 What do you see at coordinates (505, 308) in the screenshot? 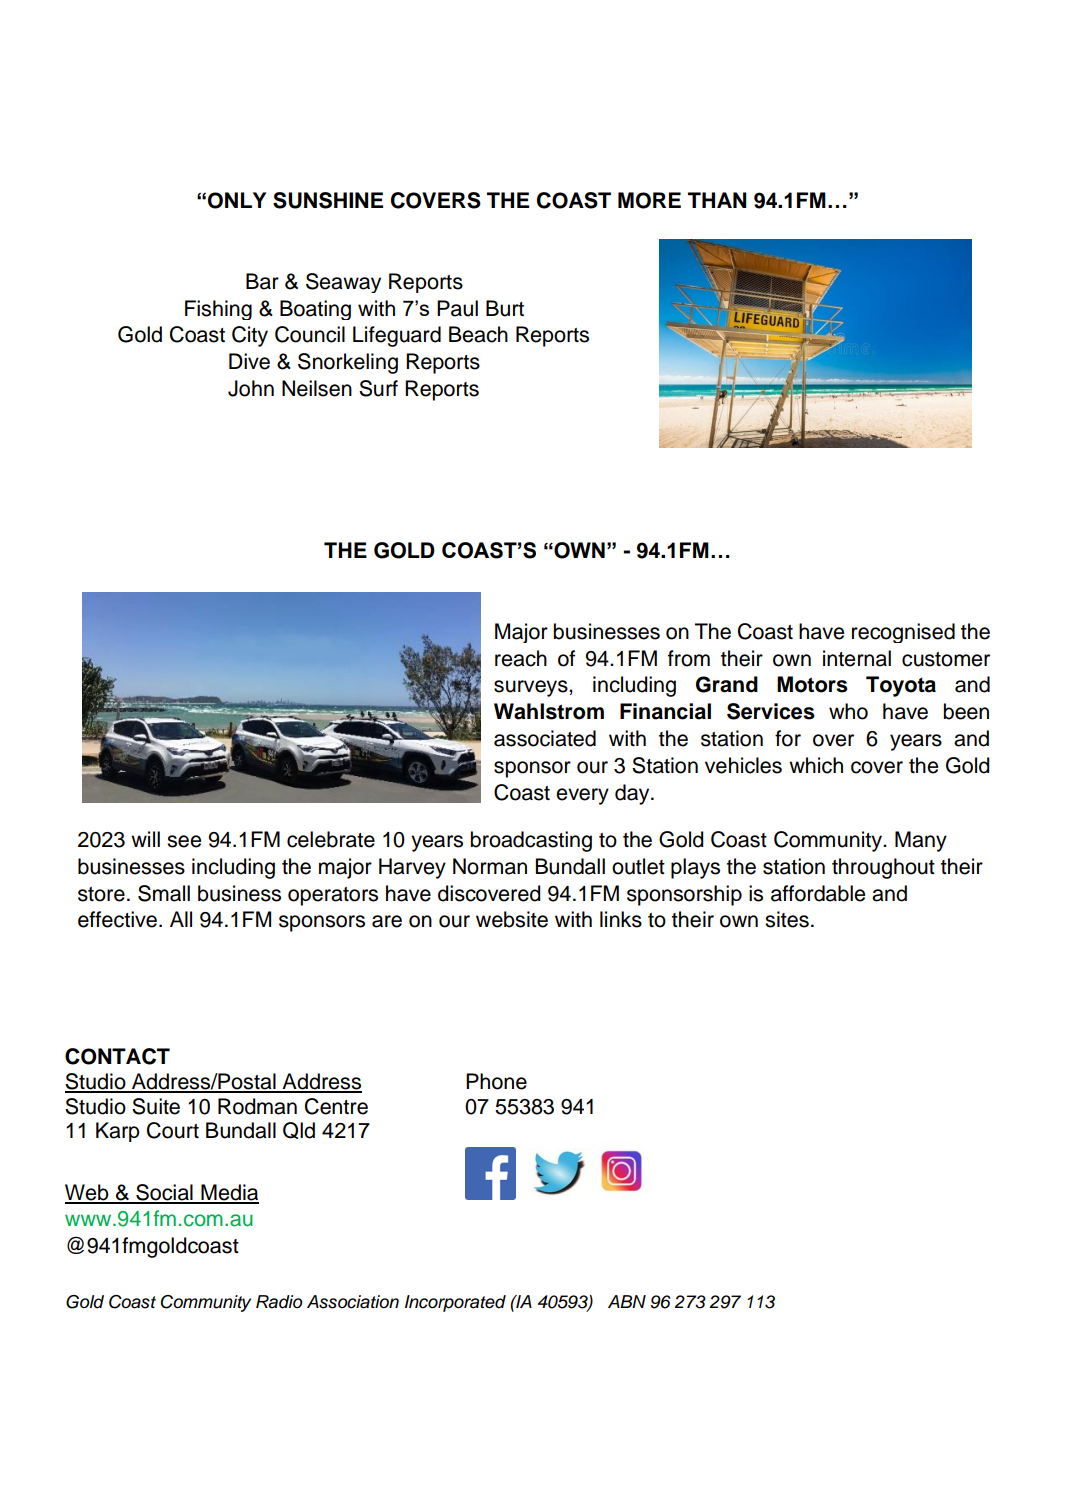
I see `Burt` at bounding box center [505, 308].
